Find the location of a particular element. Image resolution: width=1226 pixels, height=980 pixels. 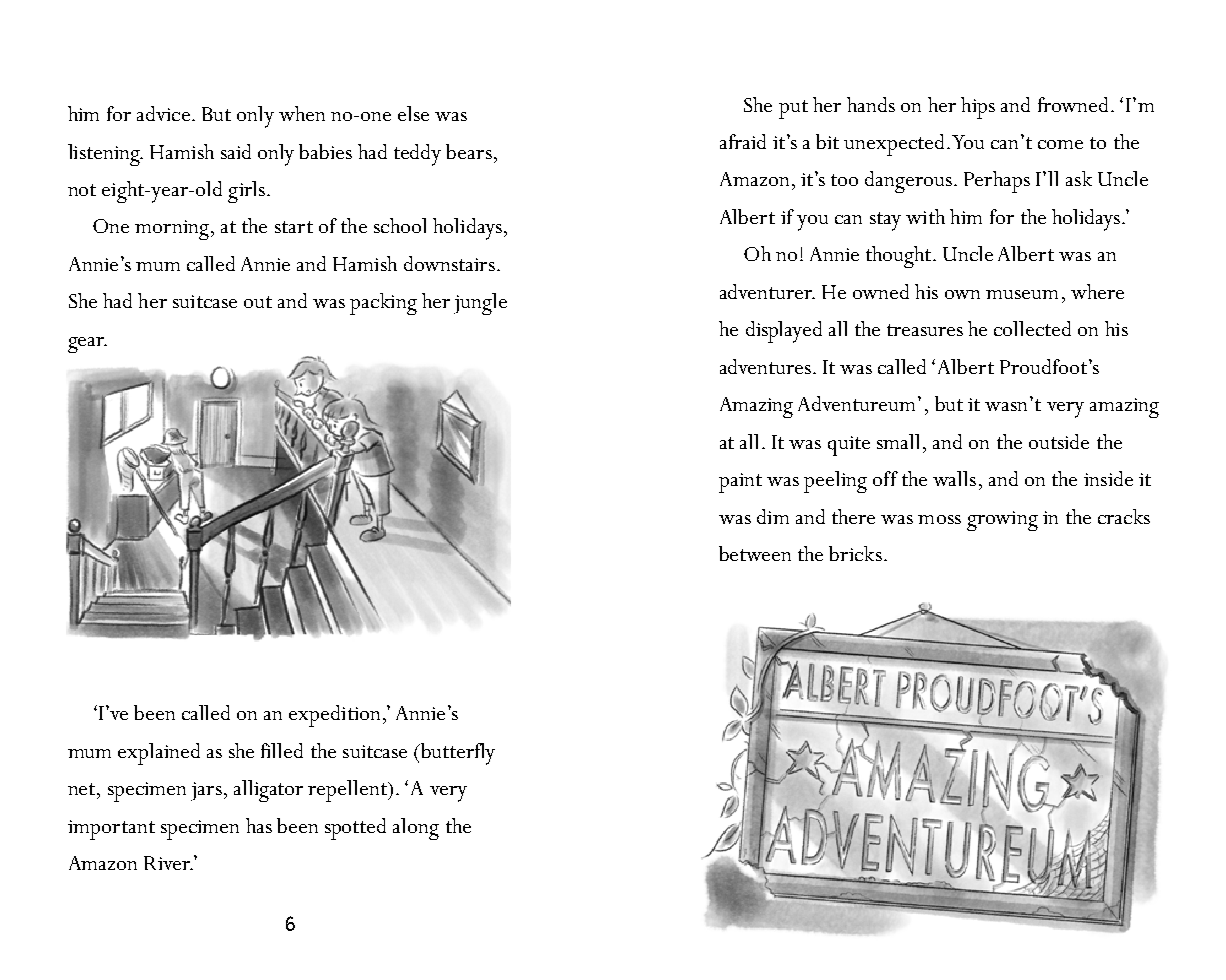

along is located at coordinates (416, 829).
